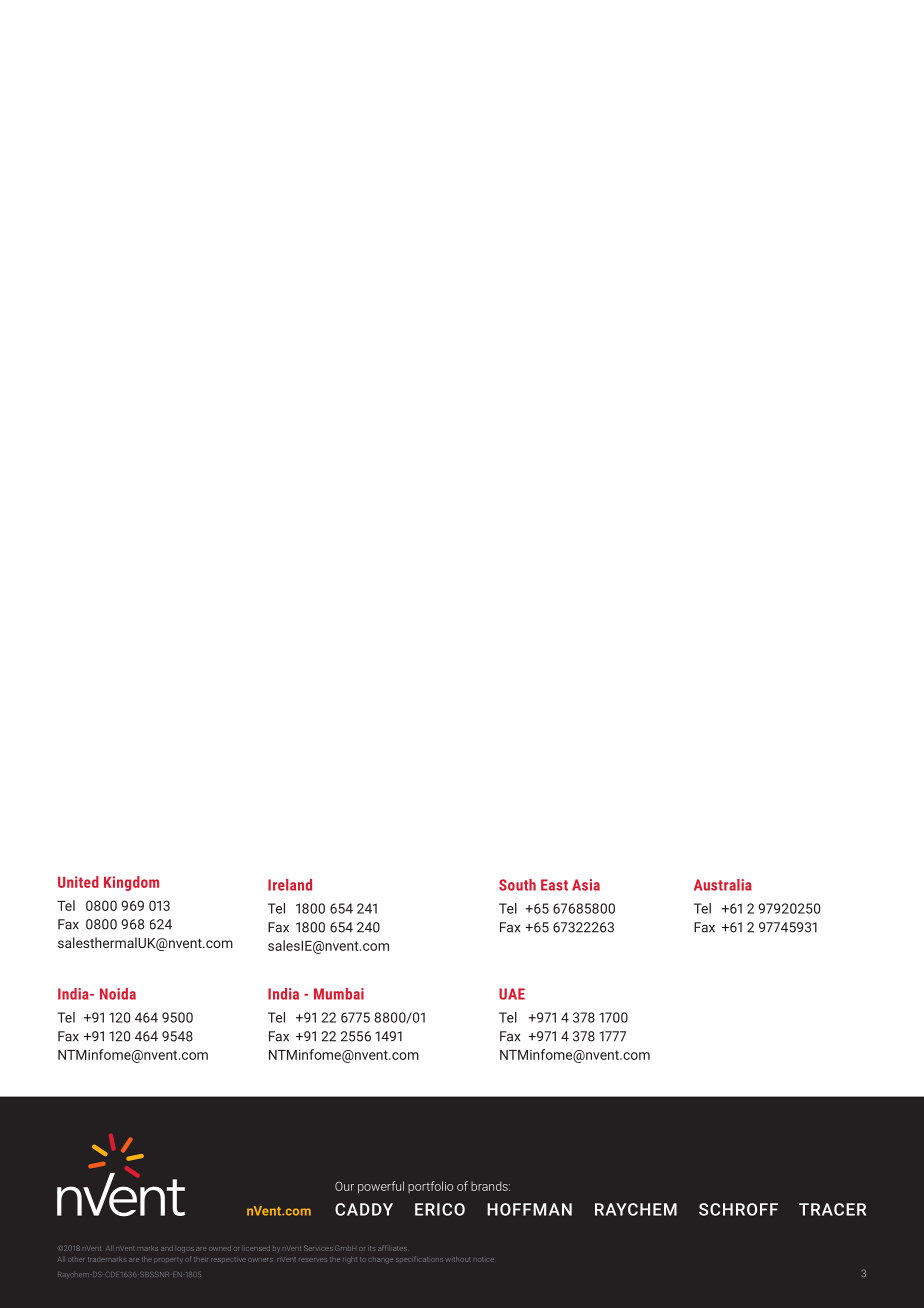 This page has width=924, height=1308. What do you see at coordinates (723, 885) in the page?
I see `Australia` at bounding box center [723, 885].
